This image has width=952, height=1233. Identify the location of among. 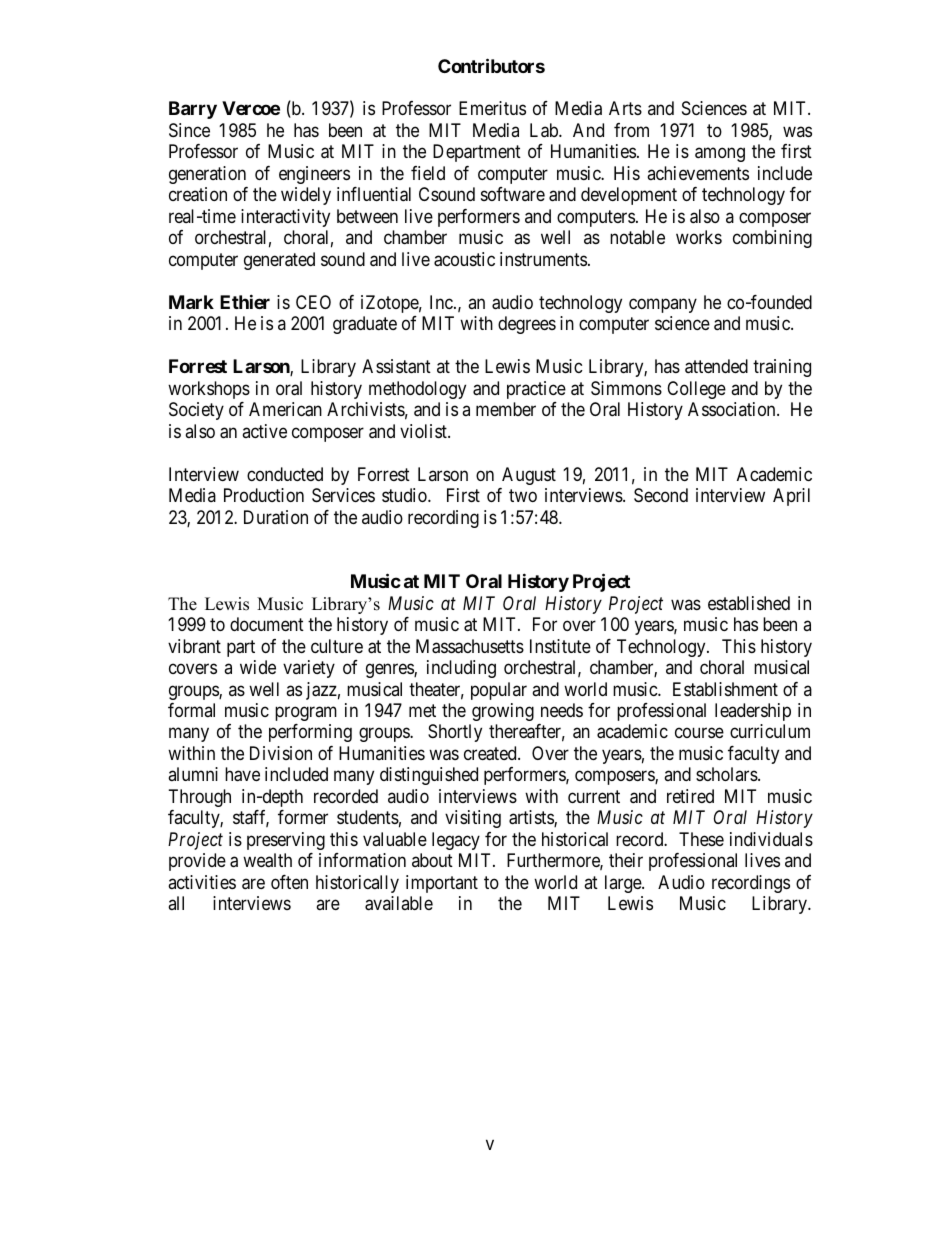
(720, 155).
